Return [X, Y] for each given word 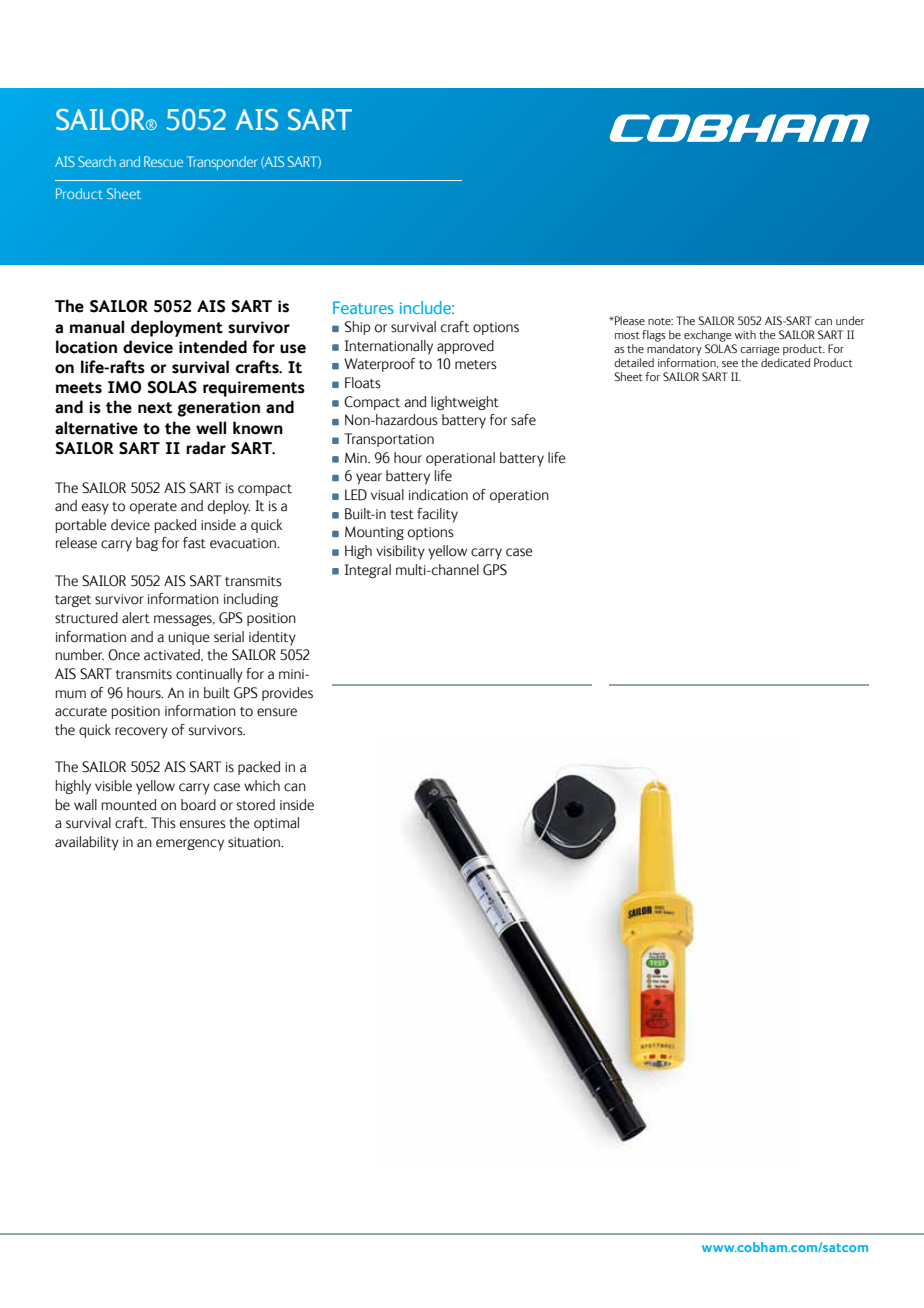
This [163, 823]
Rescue [163, 161]
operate [153, 508]
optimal [276, 824]
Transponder [222, 163]
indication [438, 495]
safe [523, 420]
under [850, 320]
